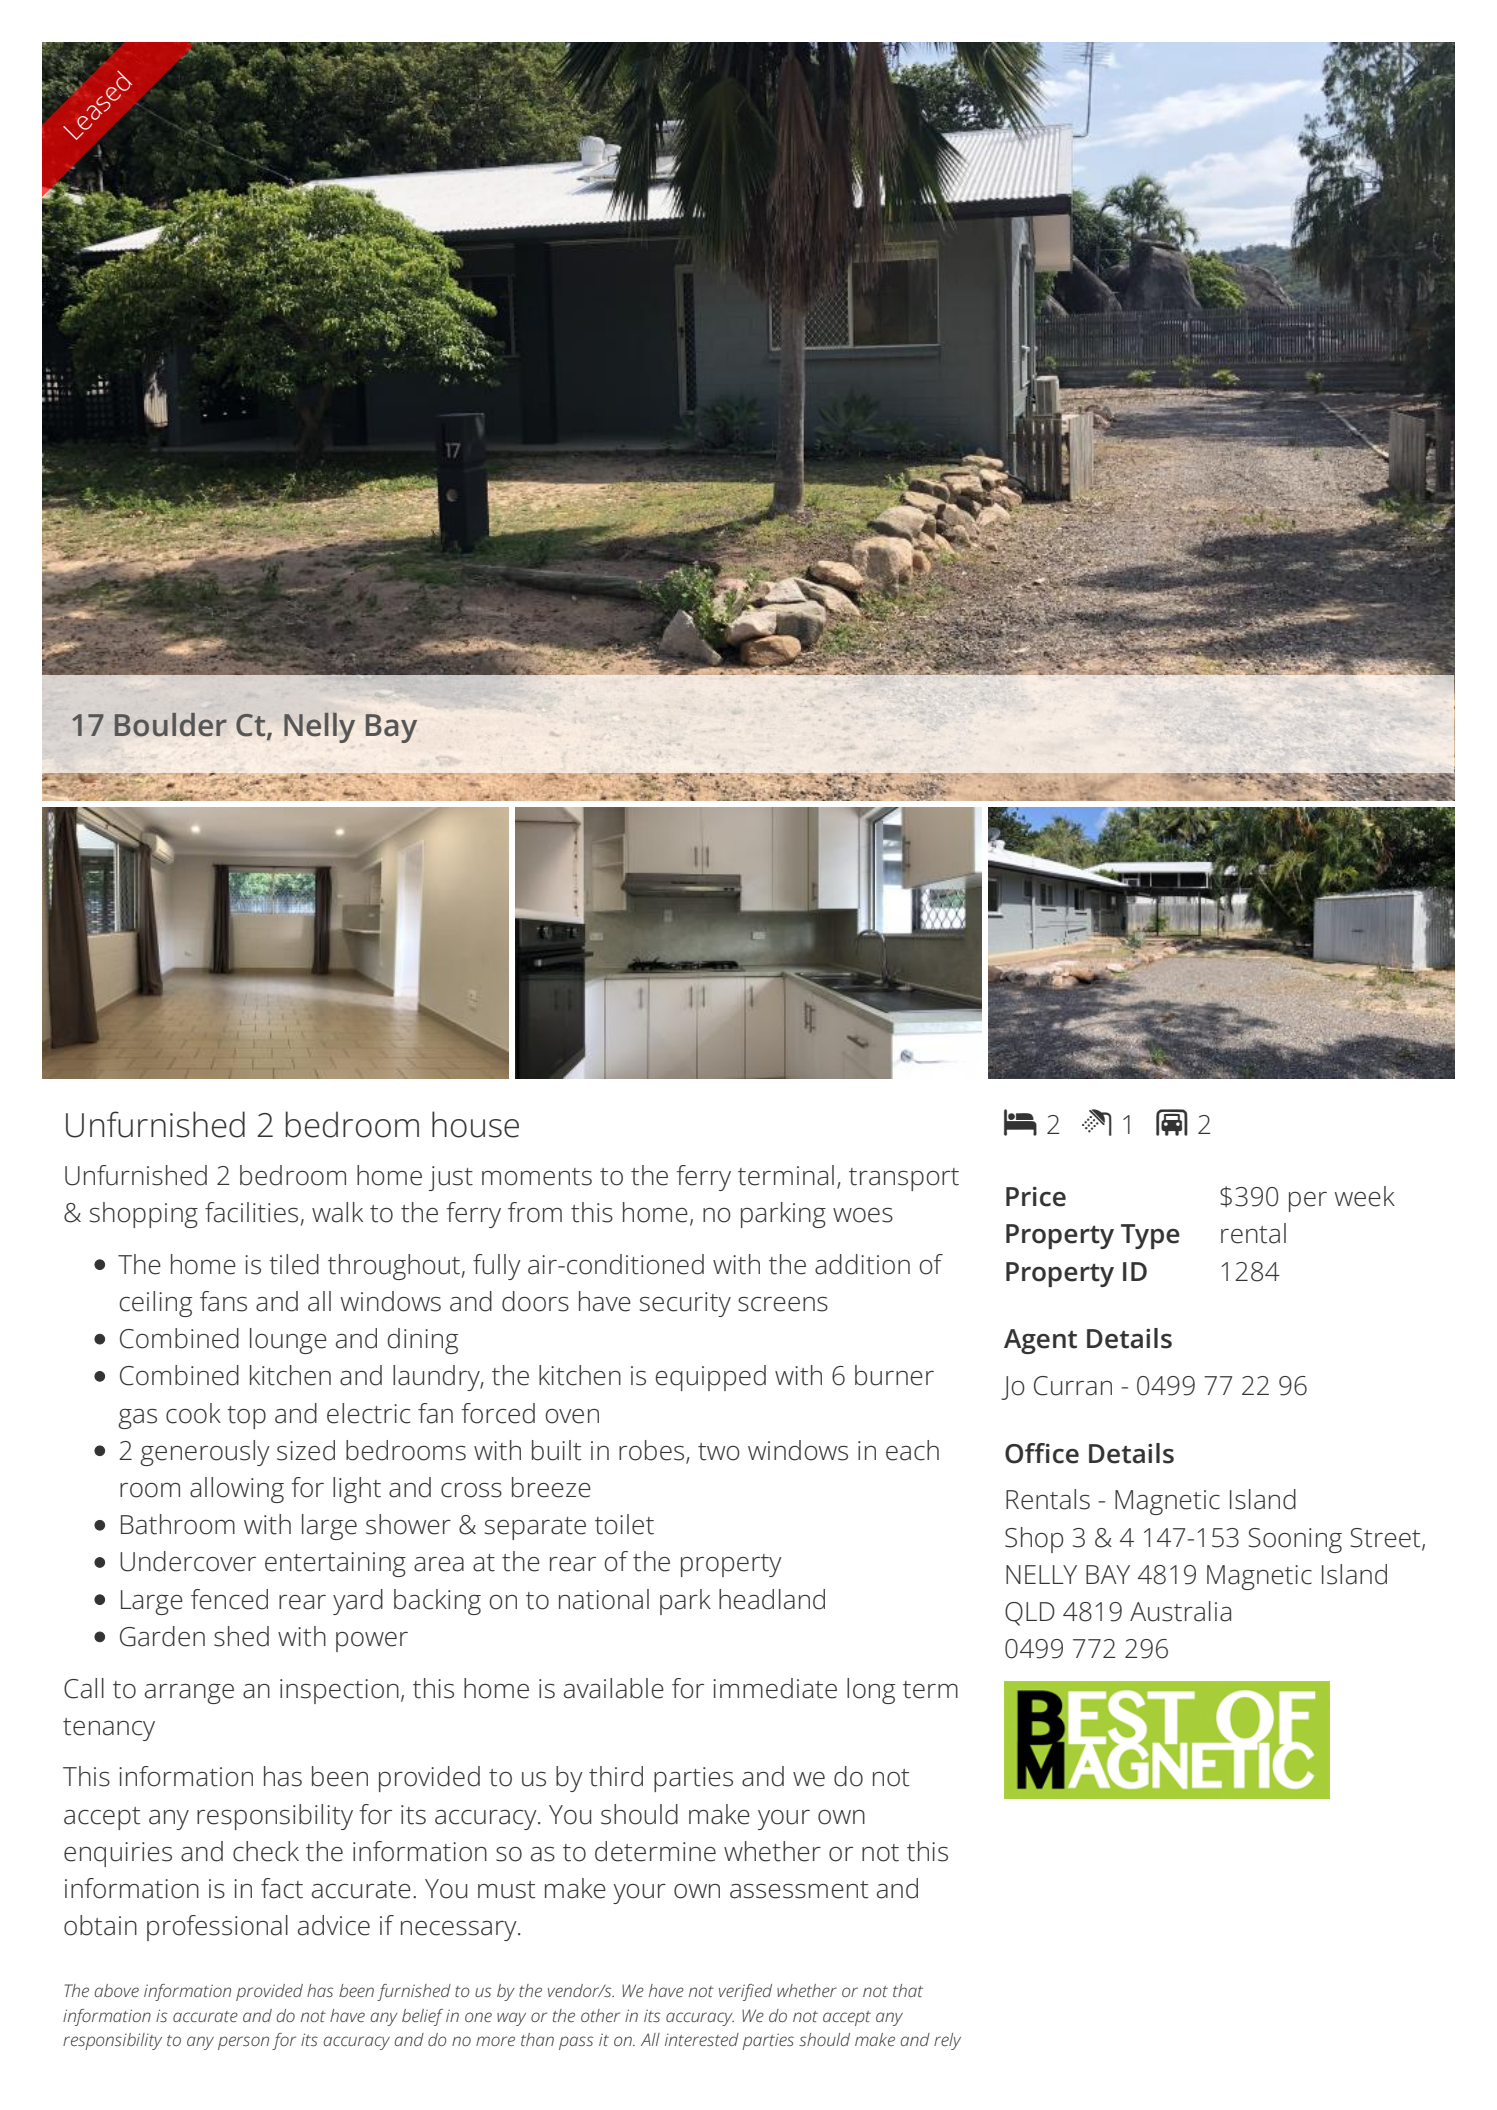 This document has width=1497, height=2110. What do you see at coordinates (719, 1452) in the document?
I see `two` at bounding box center [719, 1452].
